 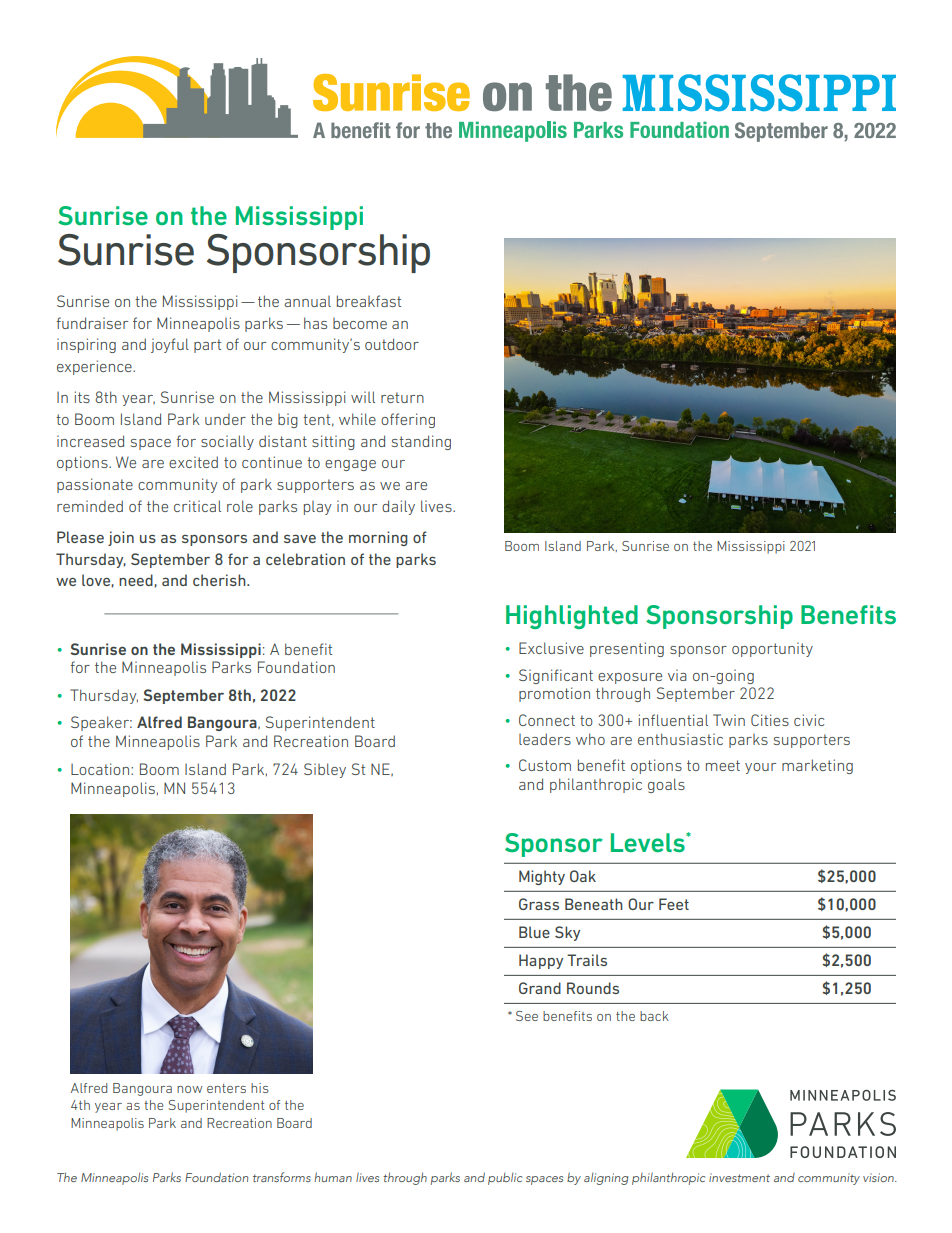 I want to click on leaders, so click(x=545, y=739).
